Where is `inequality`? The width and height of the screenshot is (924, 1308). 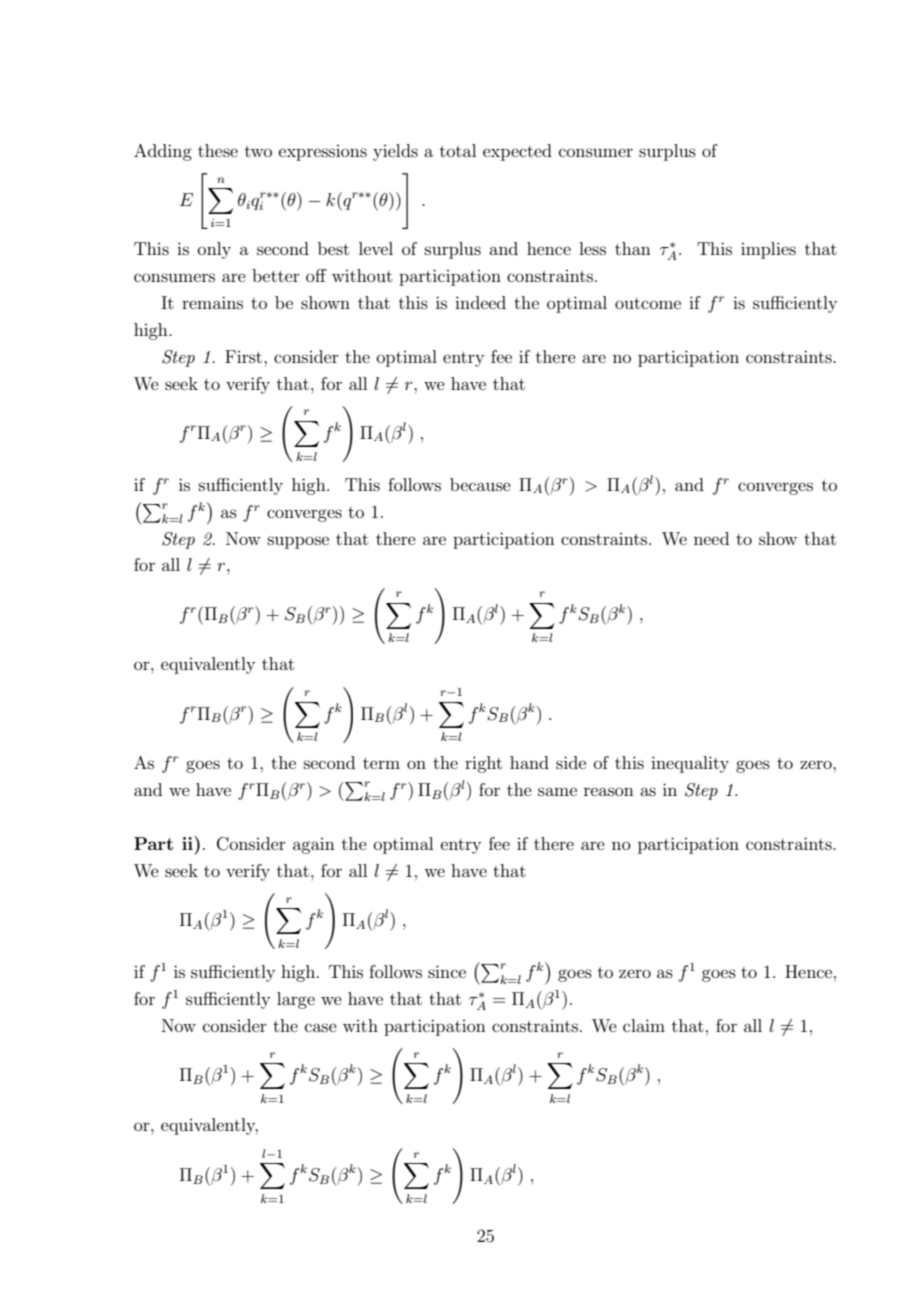 inequality is located at coordinates (690, 764).
